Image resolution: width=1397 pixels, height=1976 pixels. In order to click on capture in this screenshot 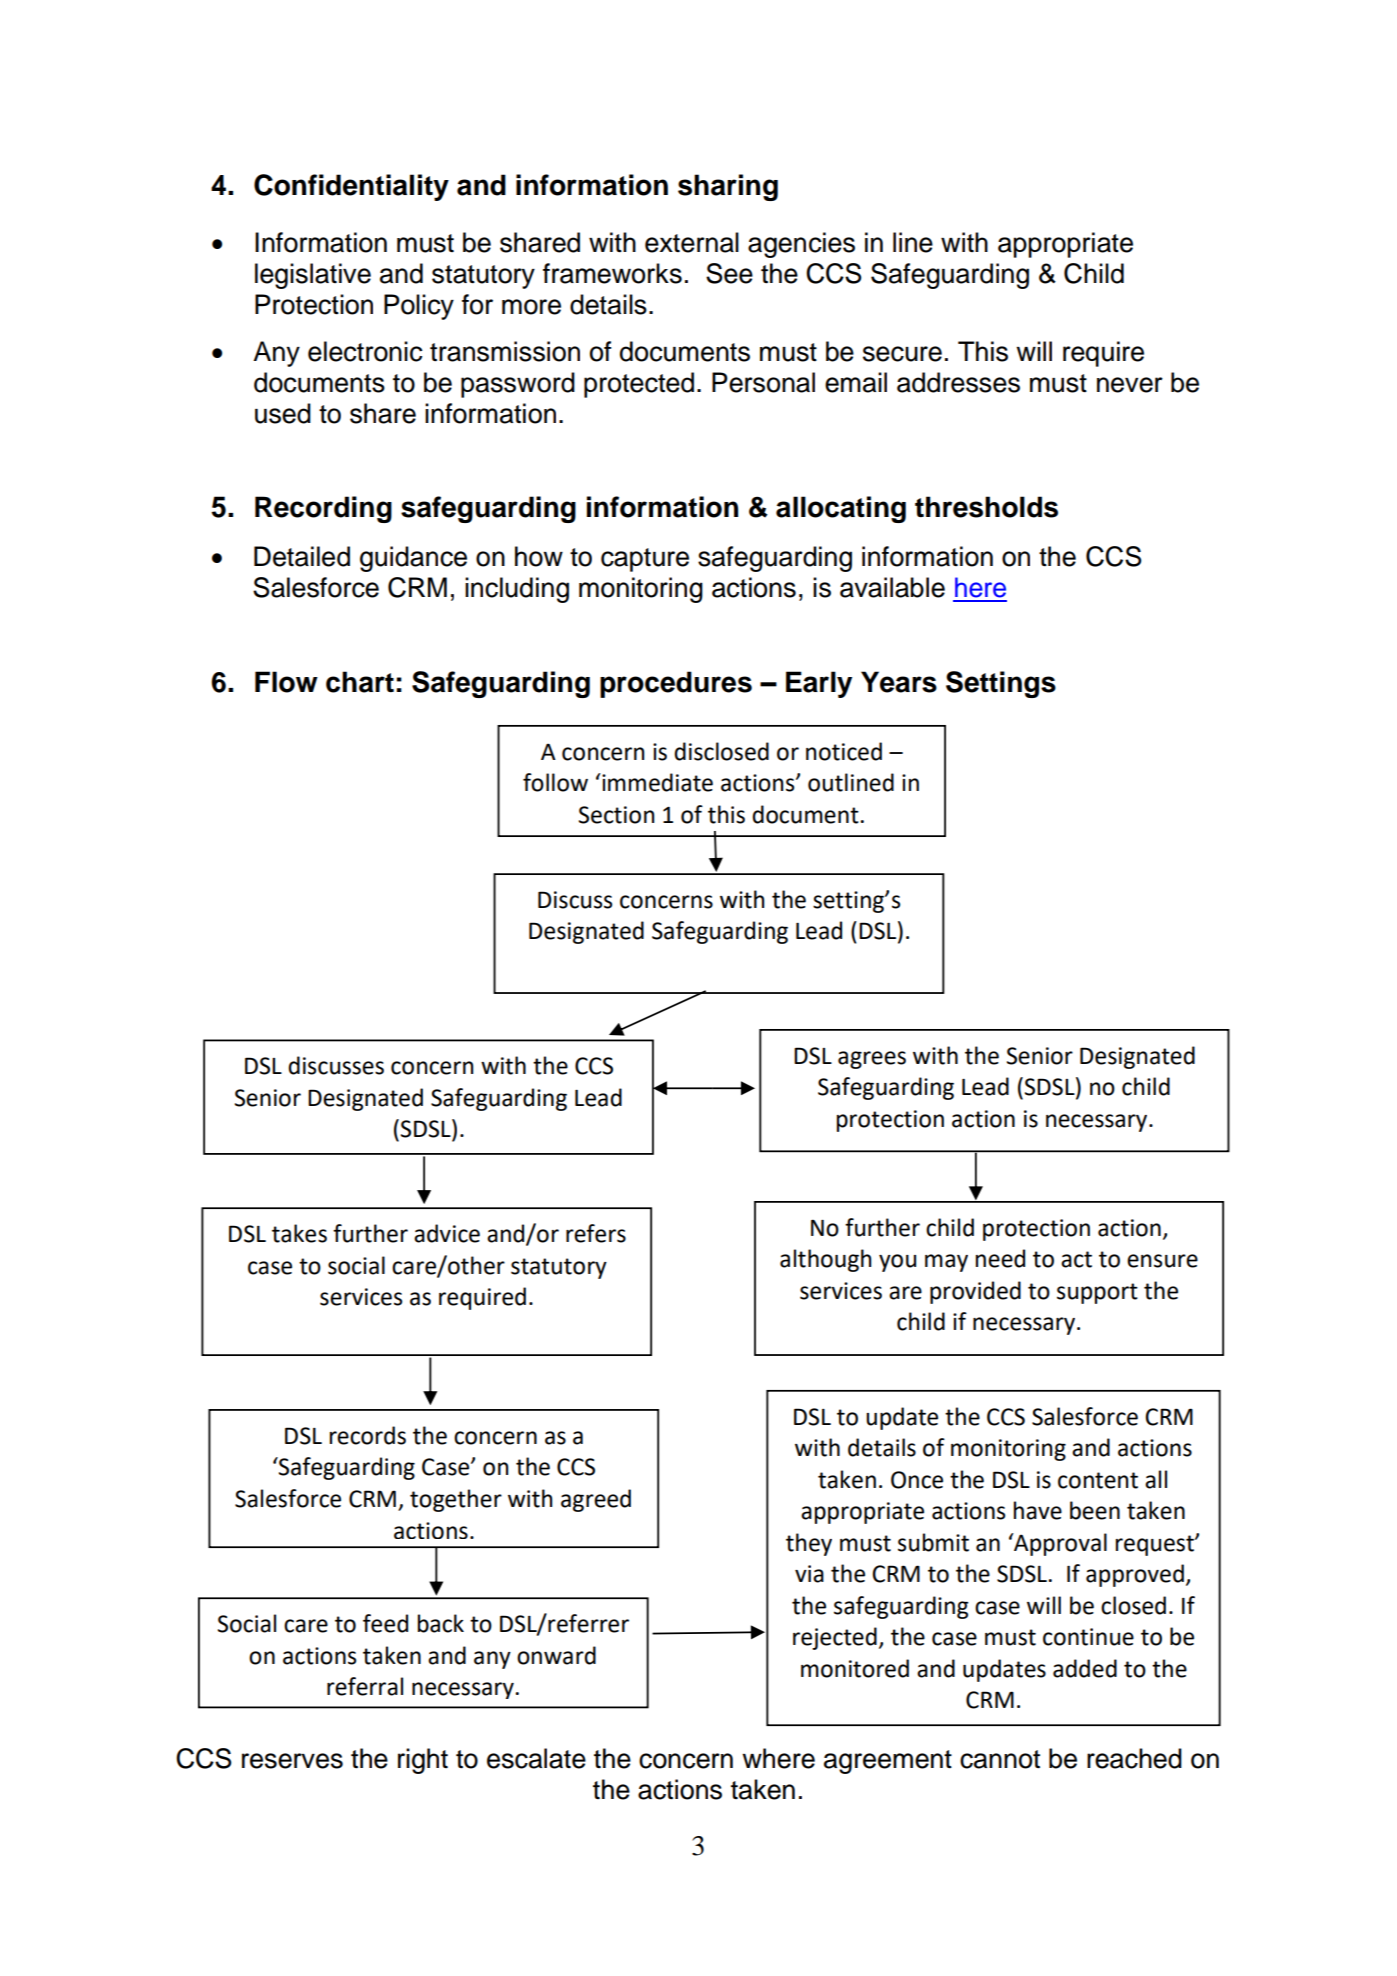, I will do `click(645, 560)`.
